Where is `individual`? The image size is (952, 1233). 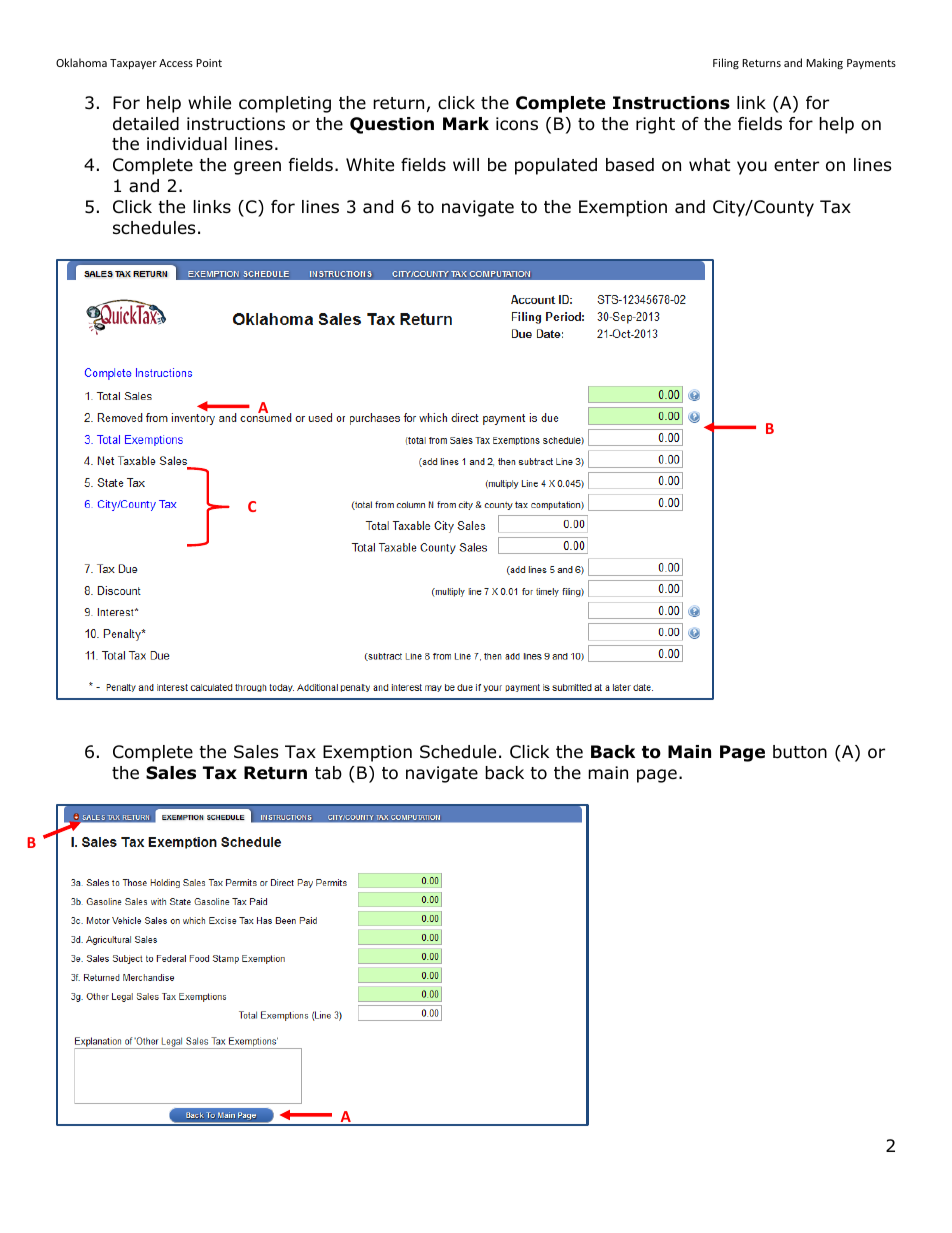
individual is located at coordinates (187, 144).
